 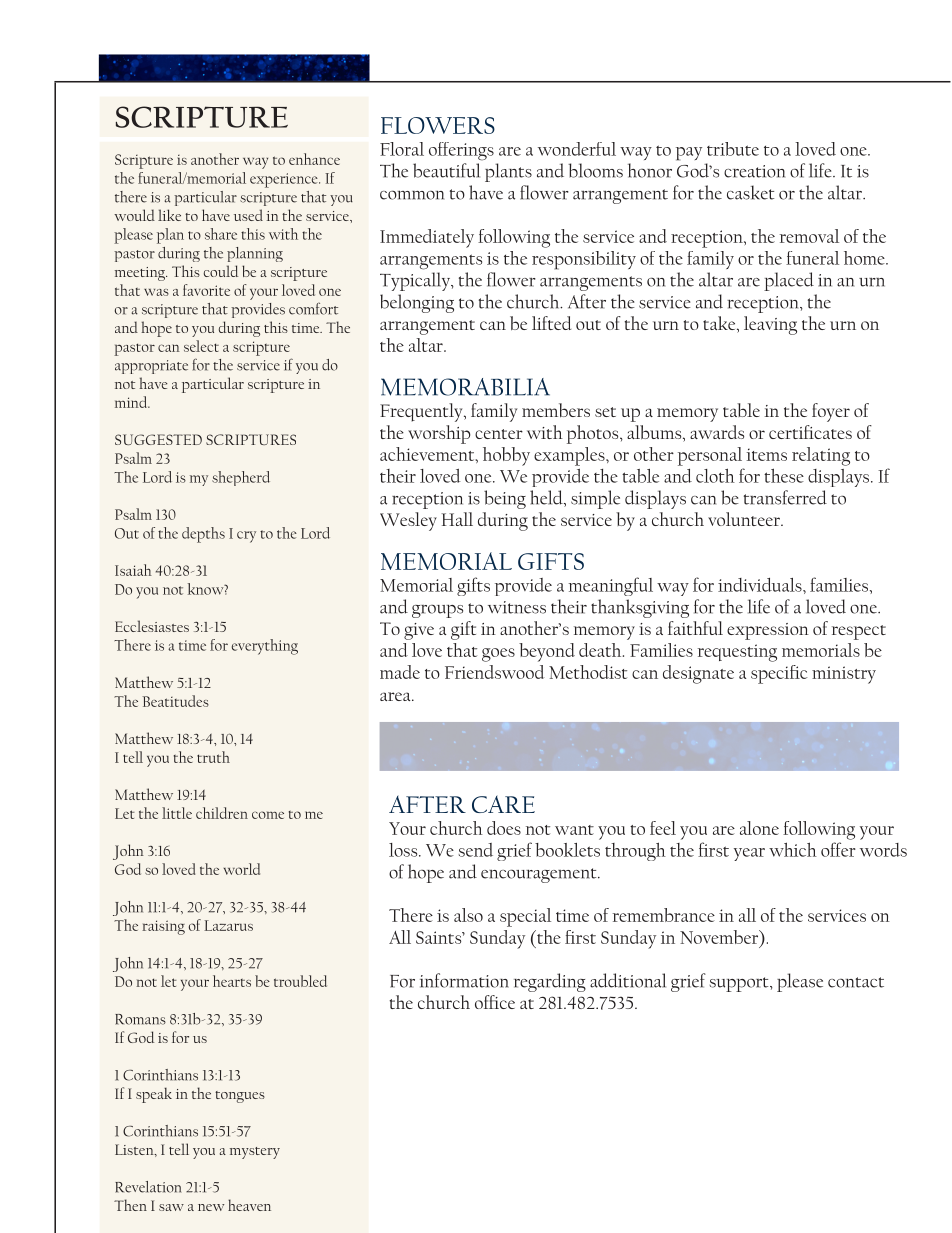 I want to click on transferred, so click(x=785, y=497).
